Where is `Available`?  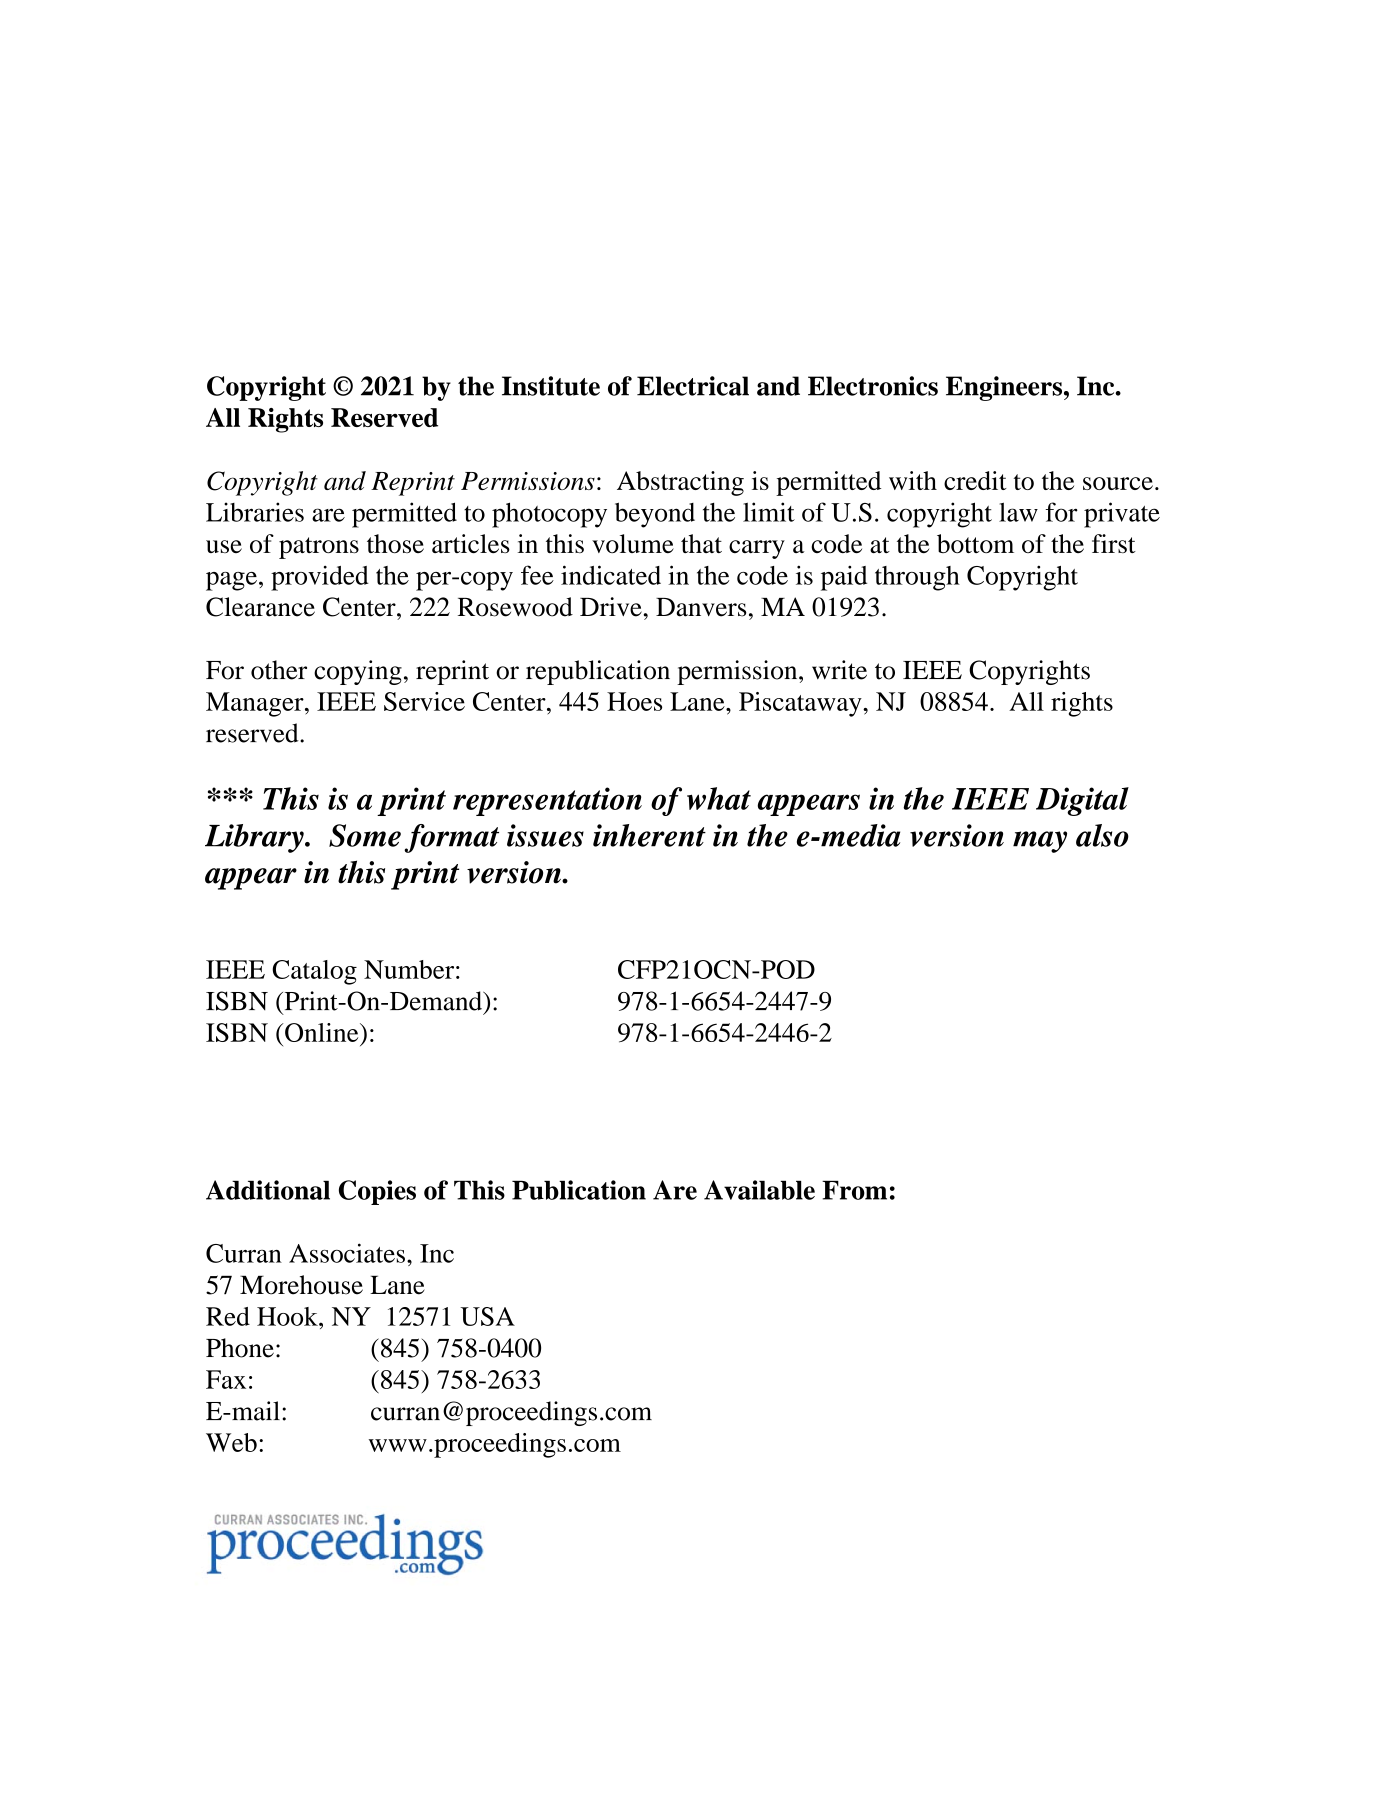
Available is located at coordinates (759, 1190).
